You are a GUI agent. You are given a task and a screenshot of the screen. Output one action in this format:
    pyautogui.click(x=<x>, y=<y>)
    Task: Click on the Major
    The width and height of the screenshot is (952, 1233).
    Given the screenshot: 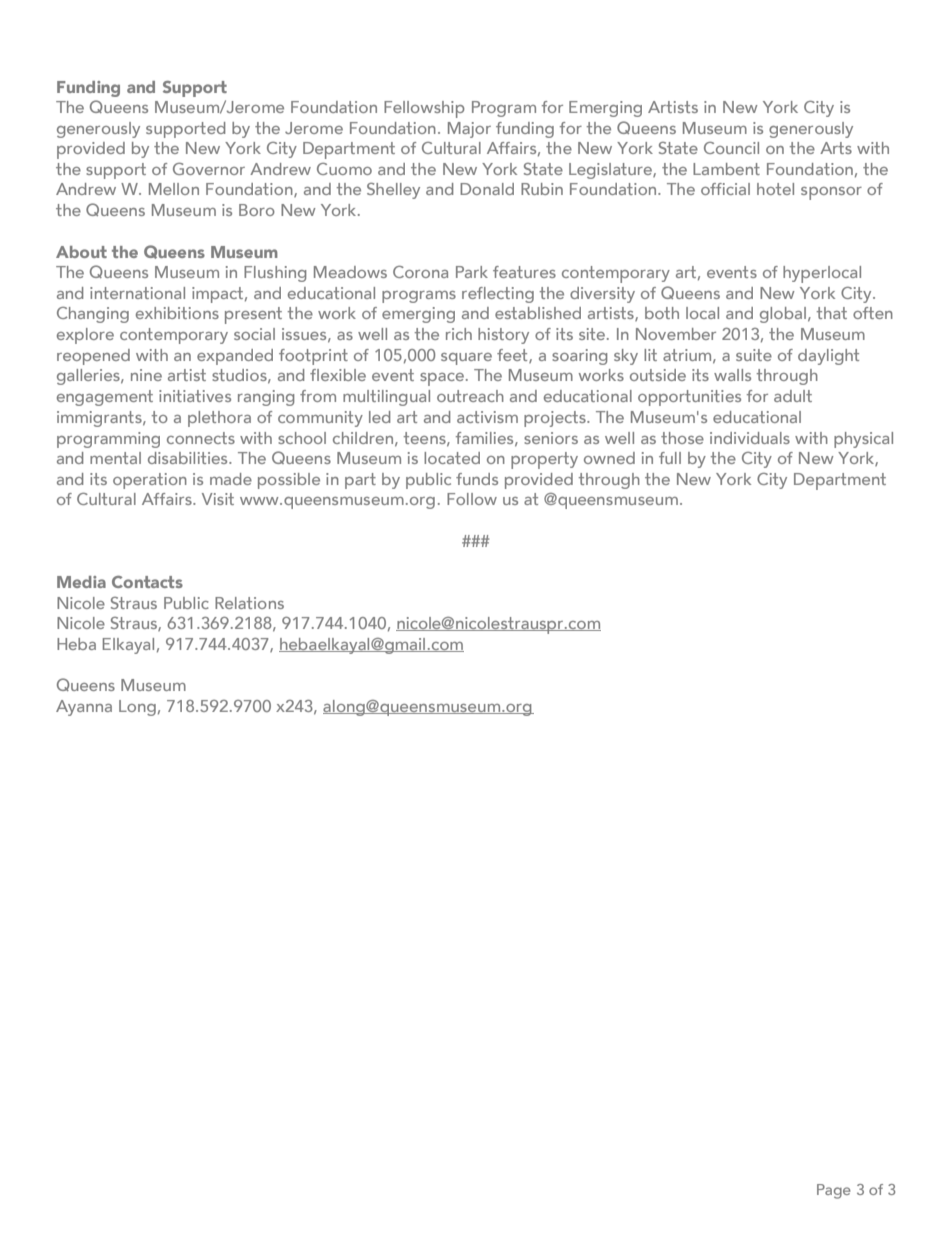 What is the action you would take?
    pyautogui.click(x=469, y=130)
